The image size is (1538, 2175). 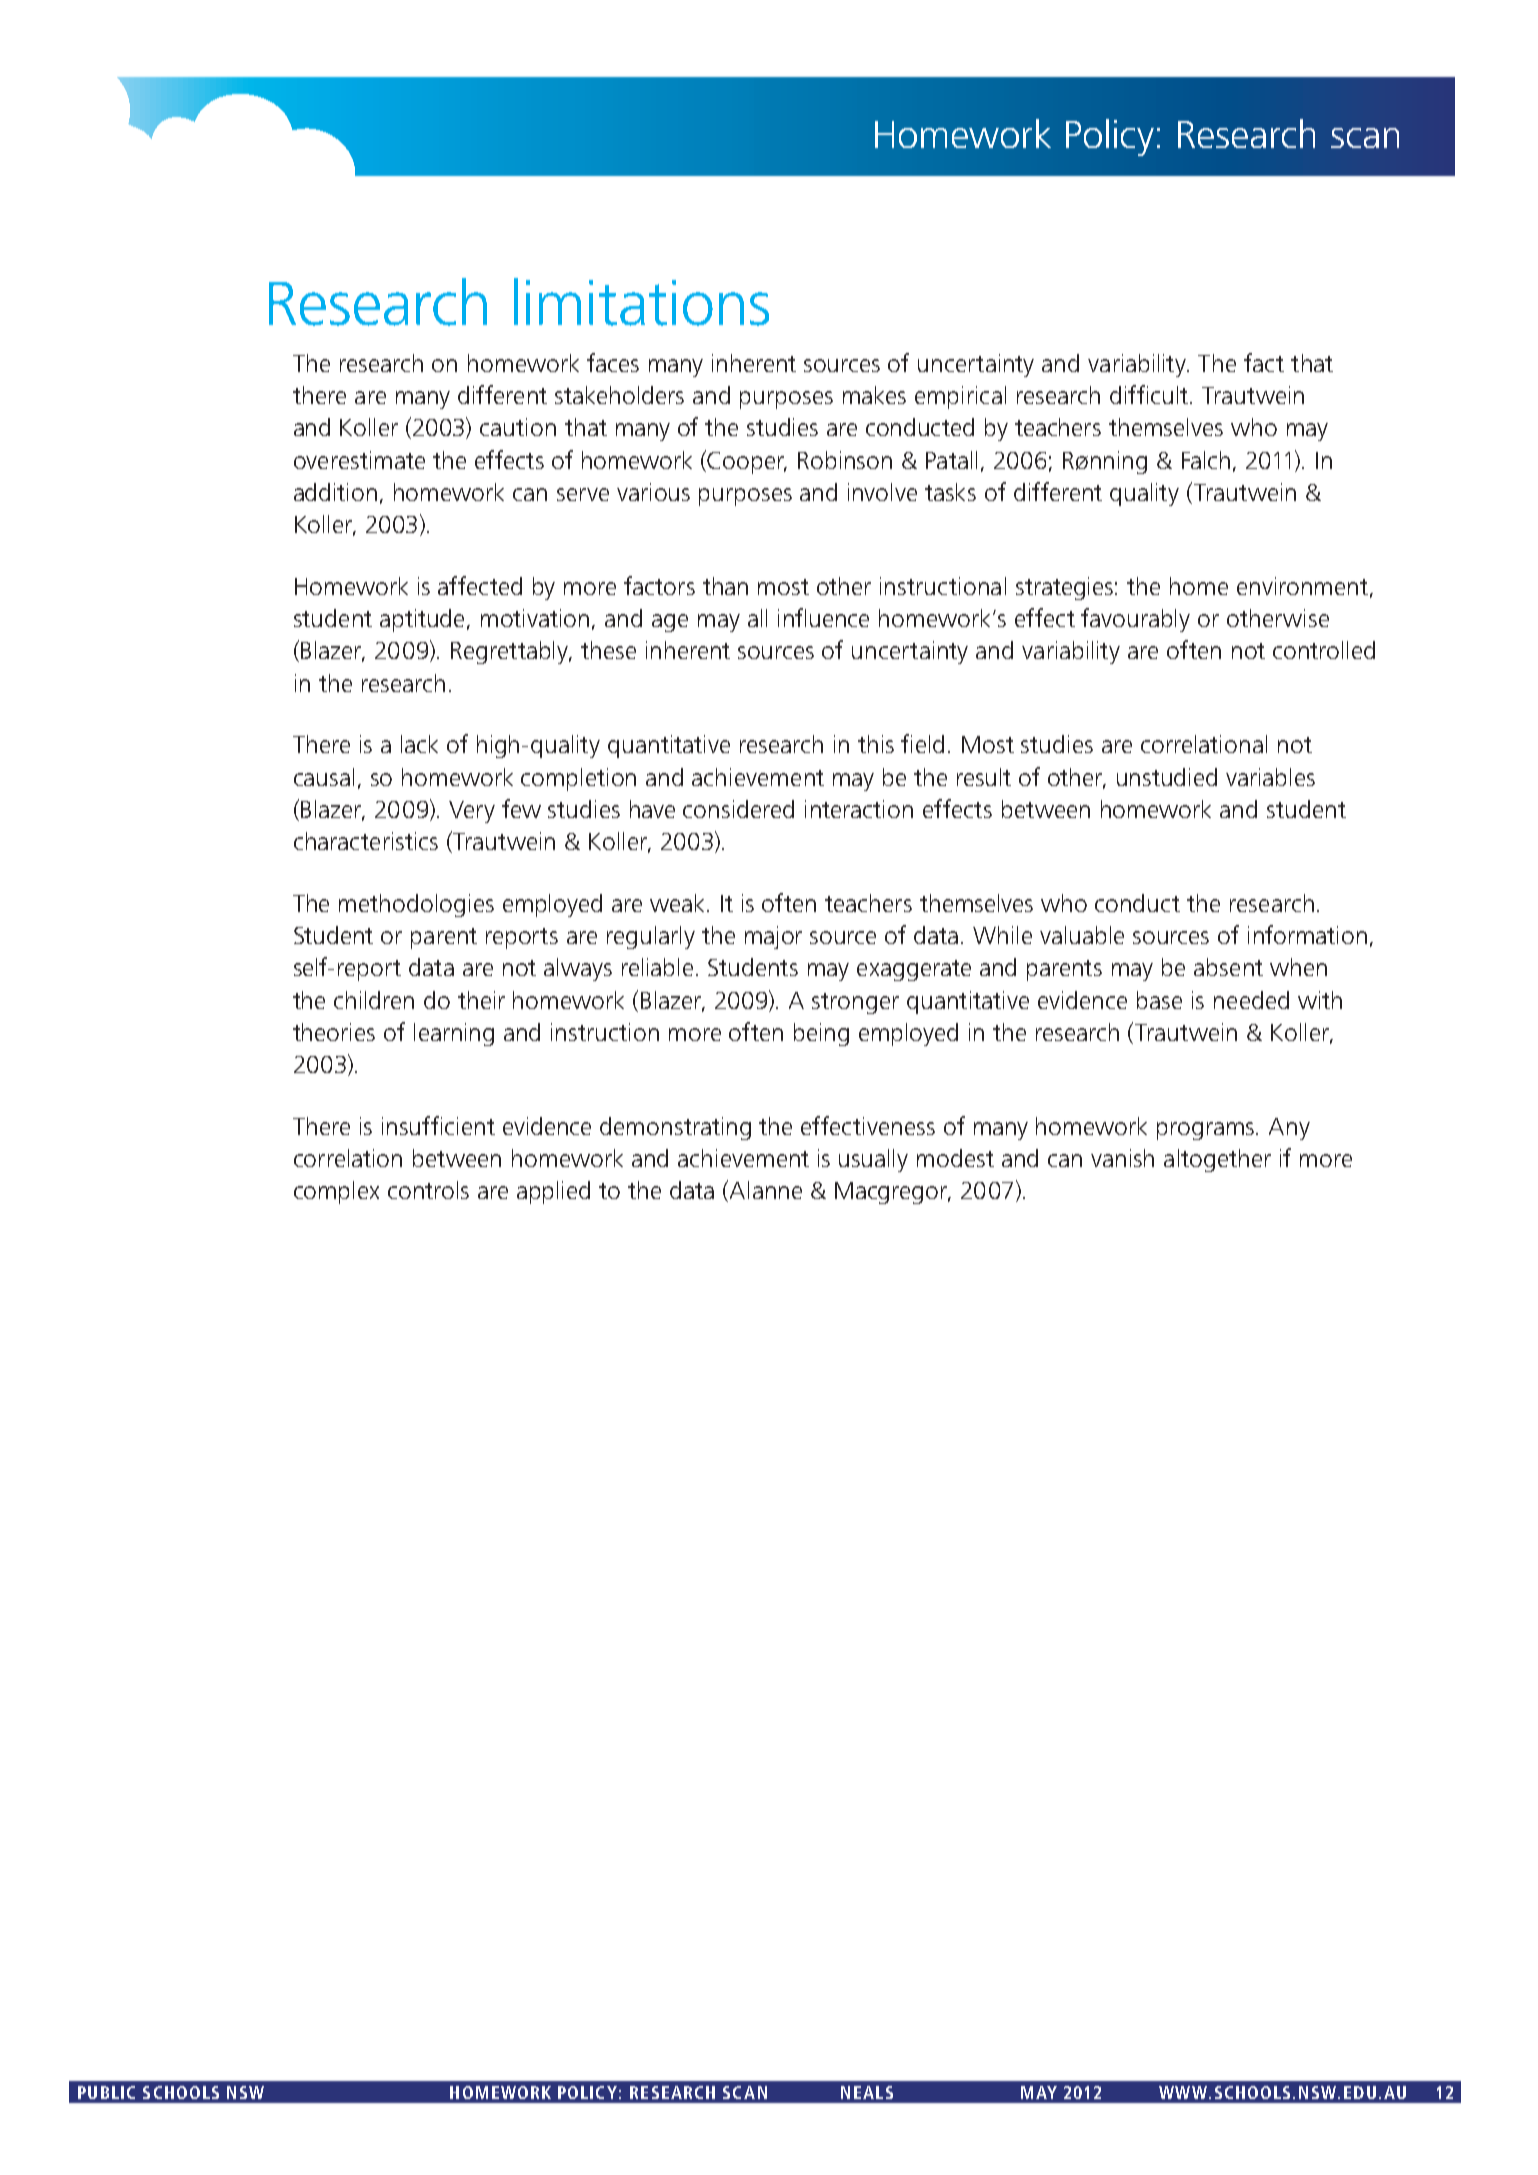 What do you see at coordinates (1150, 394) in the screenshot?
I see `difficult` at bounding box center [1150, 394].
